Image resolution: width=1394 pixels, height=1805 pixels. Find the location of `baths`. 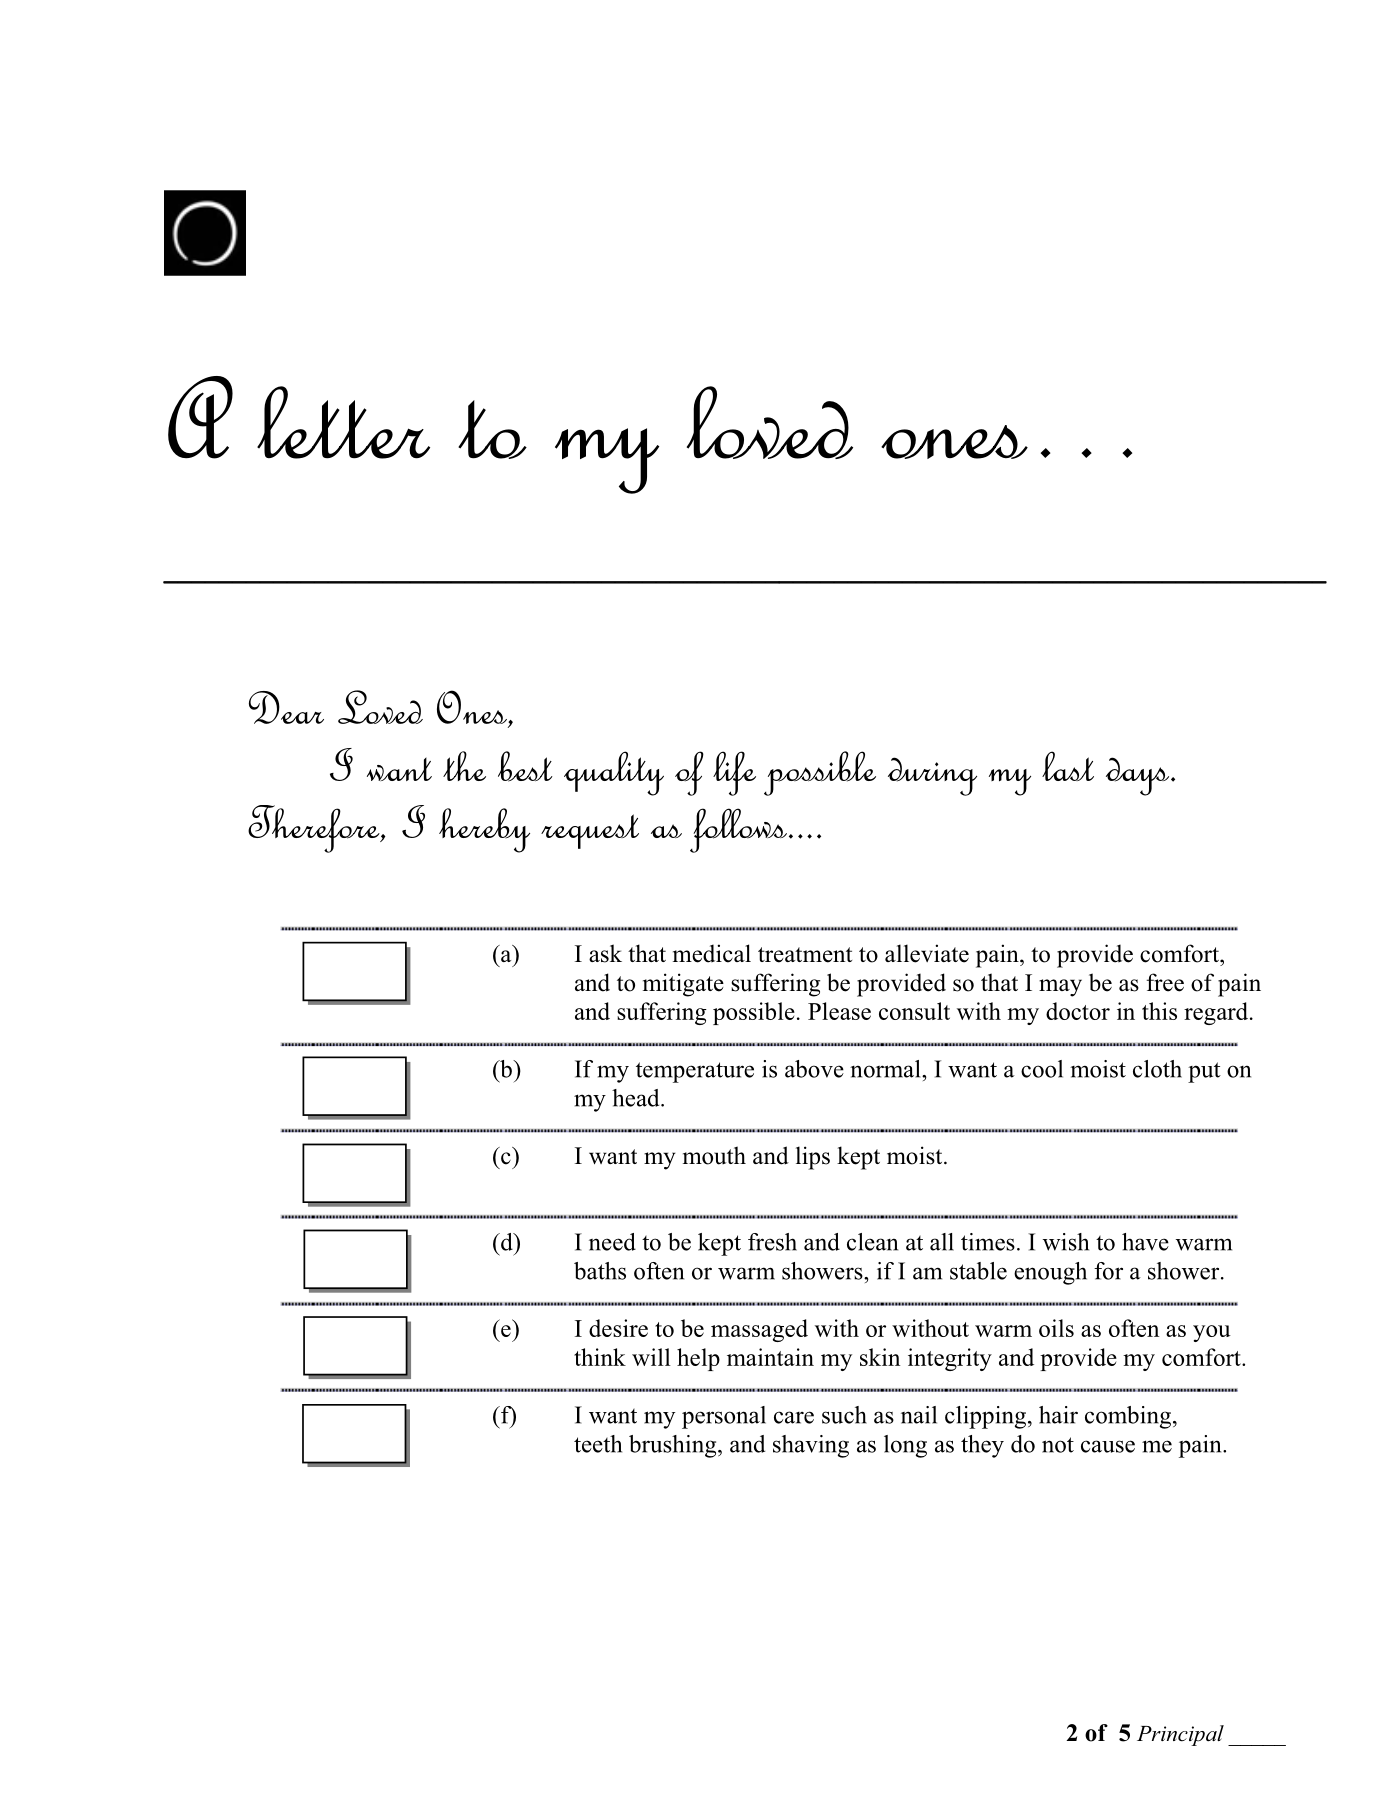

baths is located at coordinates (600, 1271).
